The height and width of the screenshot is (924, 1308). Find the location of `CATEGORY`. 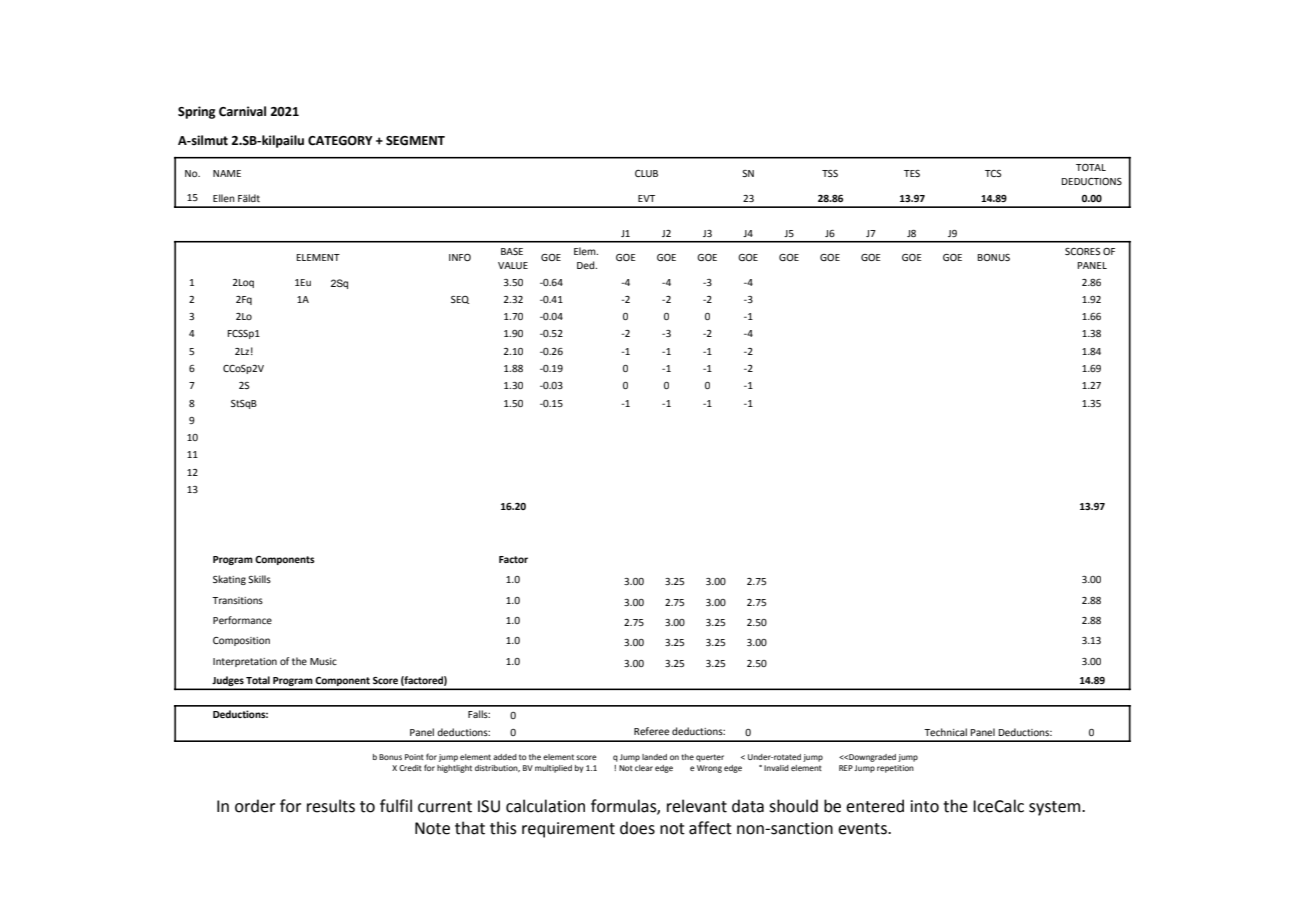

CATEGORY is located at coordinates (340, 141).
